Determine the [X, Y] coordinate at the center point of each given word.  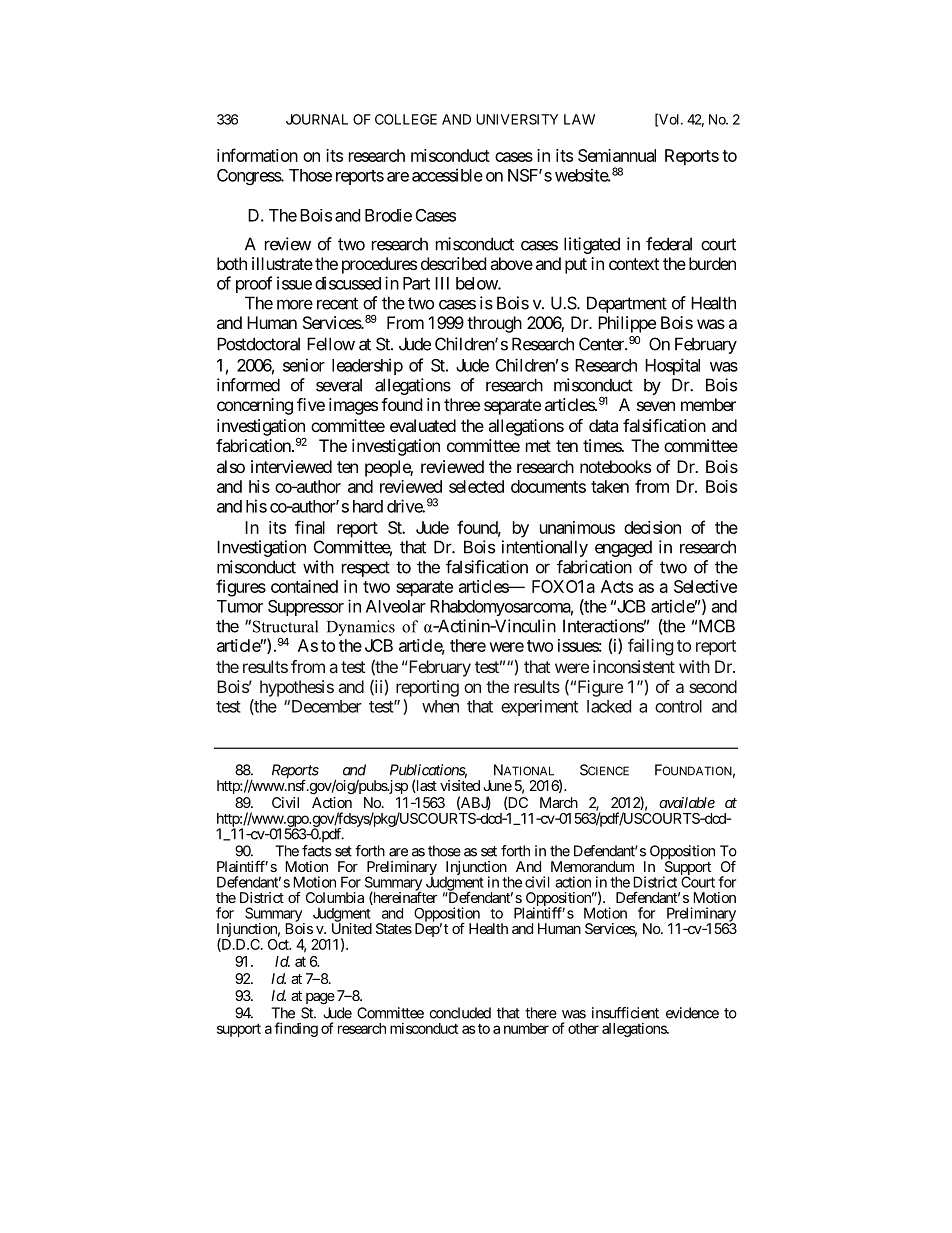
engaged [623, 548]
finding [296, 1029]
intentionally [545, 548]
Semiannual [617, 155]
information [257, 155]
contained [304, 586]
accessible [447, 175]
